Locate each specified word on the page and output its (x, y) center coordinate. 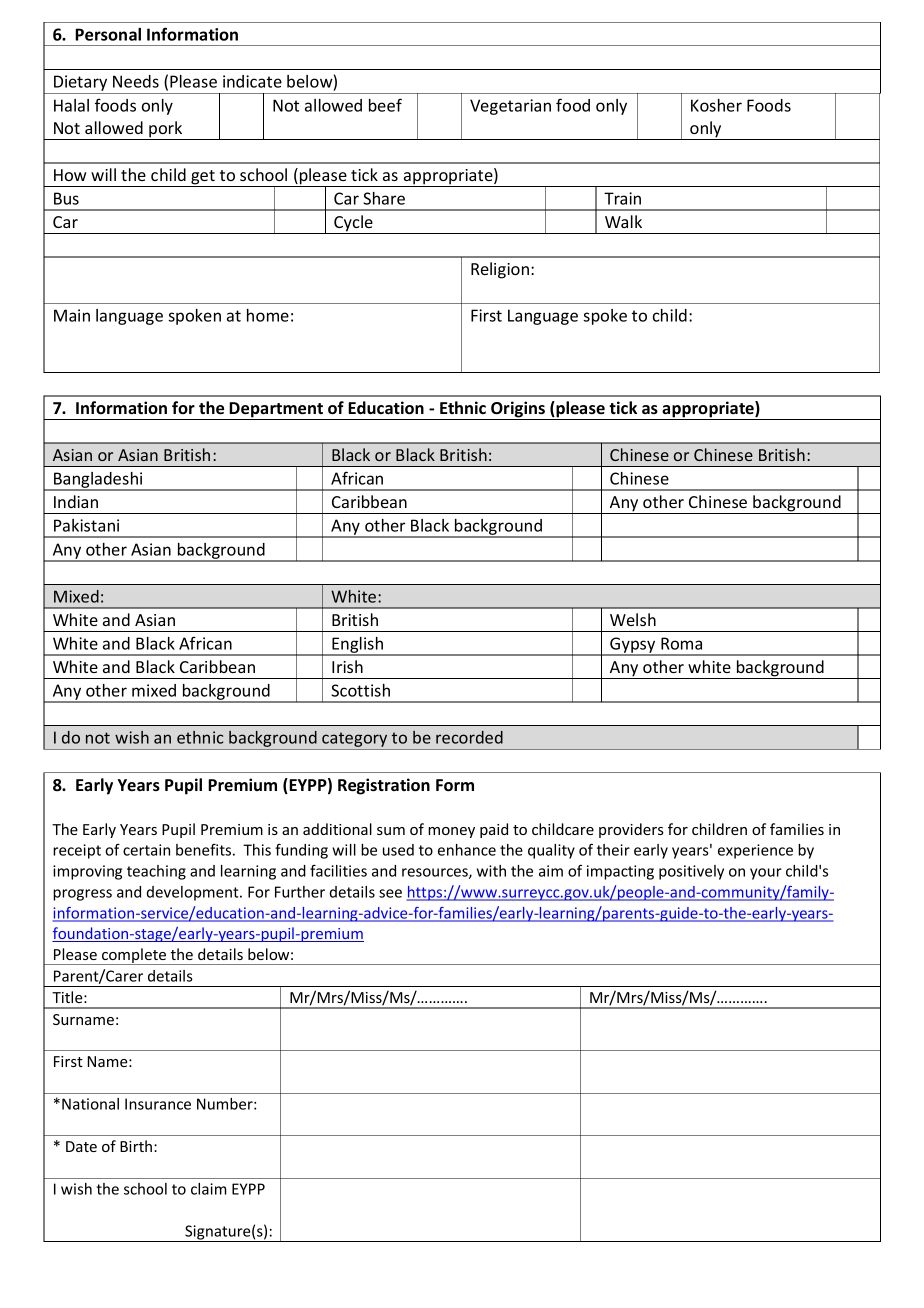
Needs (136, 81)
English (357, 646)
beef (385, 105)
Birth (136, 1146)
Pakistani (86, 525)
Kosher (716, 105)
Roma (681, 643)
